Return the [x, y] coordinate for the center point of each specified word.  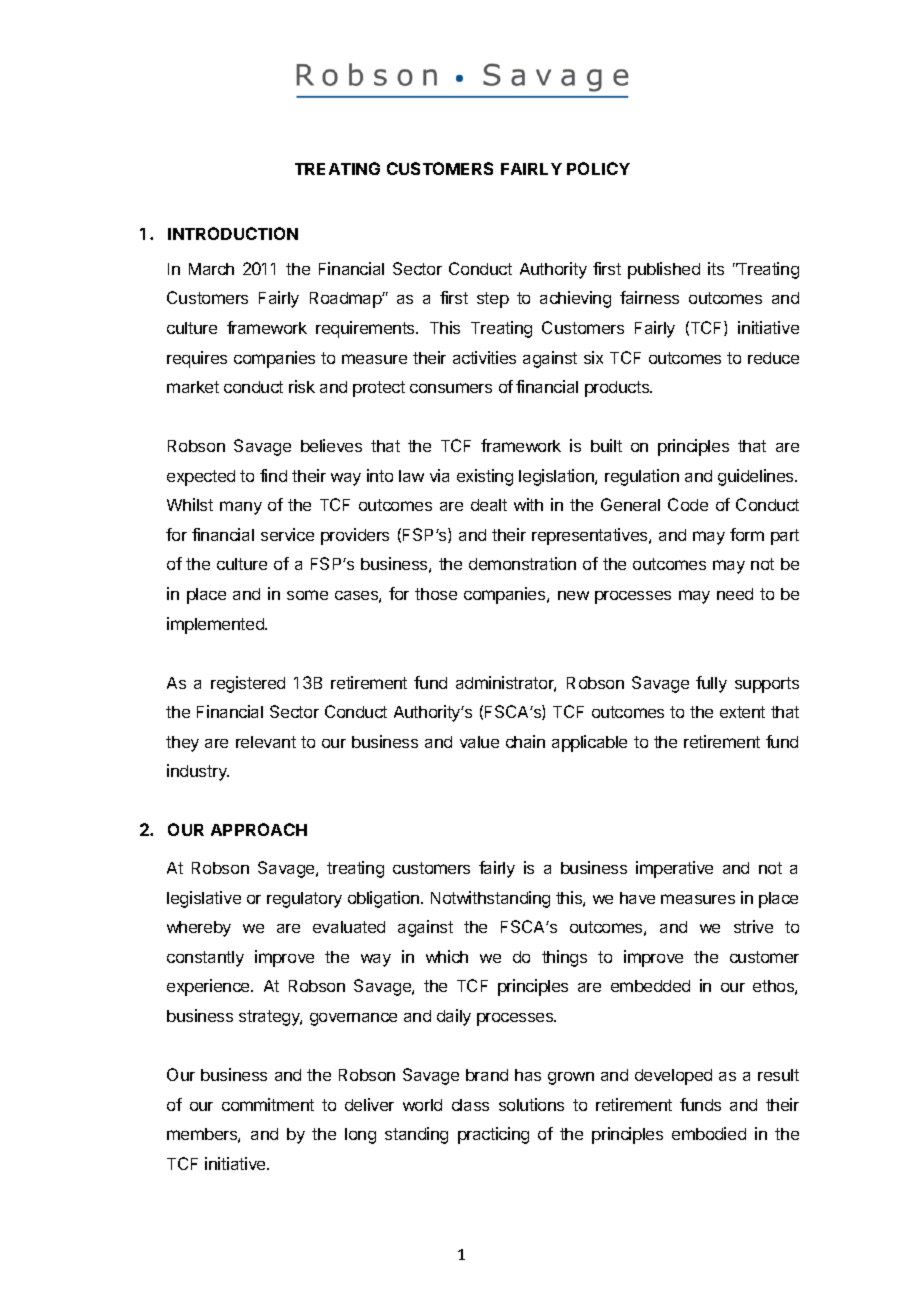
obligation [385, 899]
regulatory [304, 900]
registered [248, 684]
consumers [451, 388]
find [273, 475]
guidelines [757, 477]
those [436, 594]
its [716, 268]
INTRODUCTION [233, 233]
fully [711, 684]
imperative [674, 869]
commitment [268, 1104]
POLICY [598, 168]
